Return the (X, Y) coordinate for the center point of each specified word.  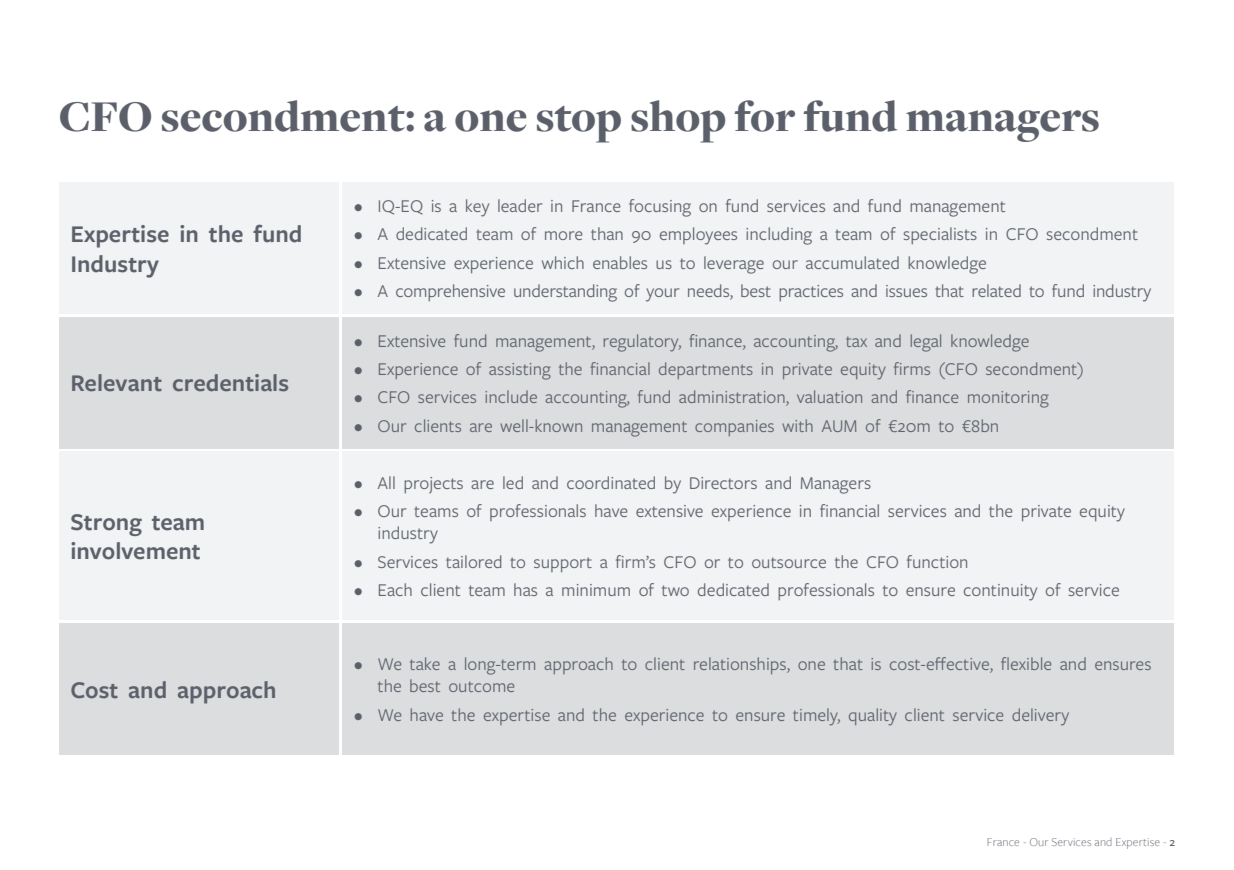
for (764, 116)
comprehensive (450, 292)
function (937, 561)
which (563, 262)
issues (906, 291)
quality (873, 716)
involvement (135, 551)
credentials (230, 383)
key (477, 208)
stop (579, 124)
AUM (839, 426)
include (511, 396)
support (563, 564)
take (425, 663)
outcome (481, 687)
